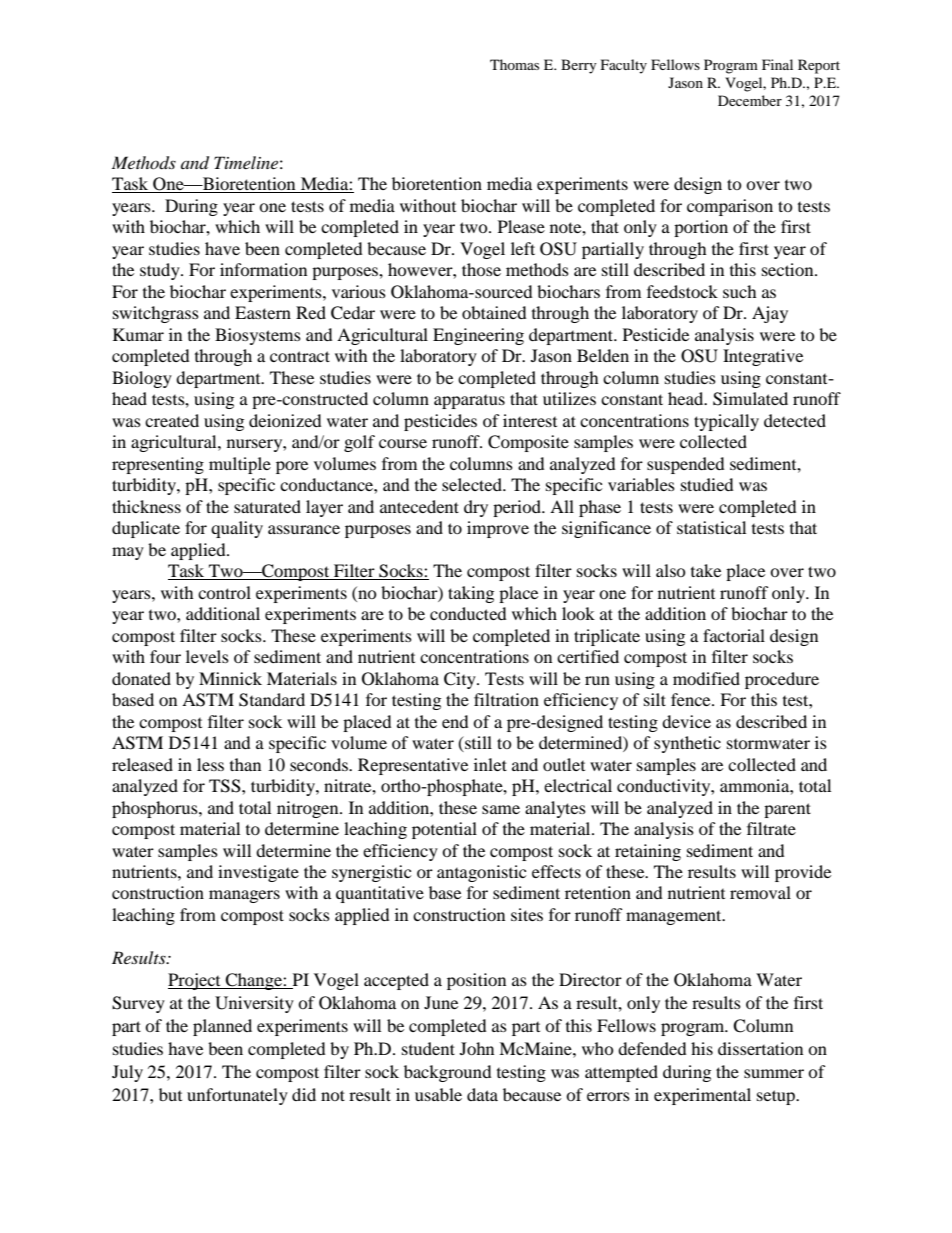  What do you see at coordinates (514, 64) in the page?
I see `Thomas` at bounding box center [514, 64].
